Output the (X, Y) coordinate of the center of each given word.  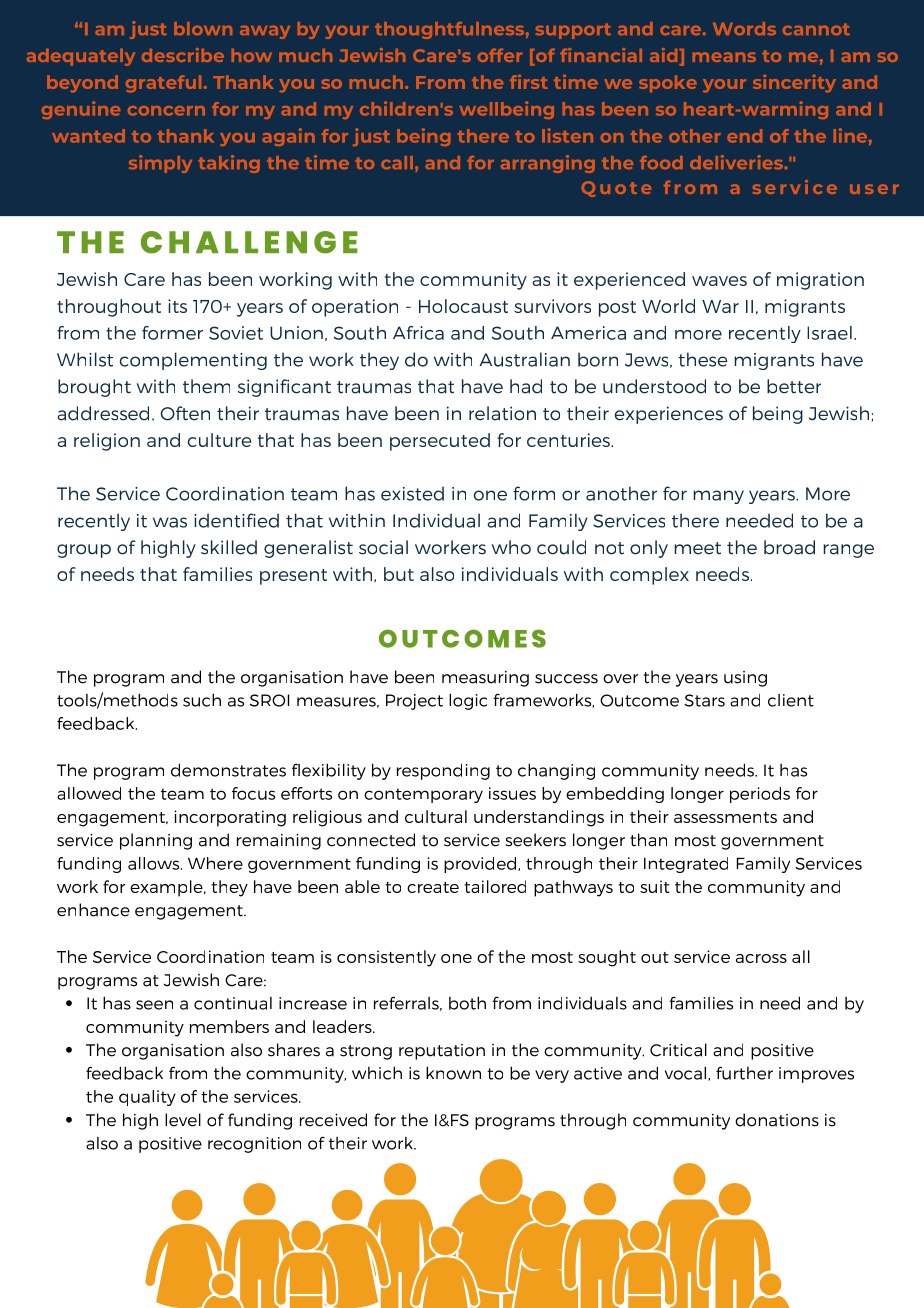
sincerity (794, 84)
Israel (829, 333)
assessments (725, 817)
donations (777, 1120)
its (177, 306)
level (183, 1120)
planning (156, 841)
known (453, 1073)
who (511, 547)
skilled (229, 547)
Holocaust (463, 306)
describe (183, 55)
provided (481, 865)
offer (500, 55)
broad (789, 547)
